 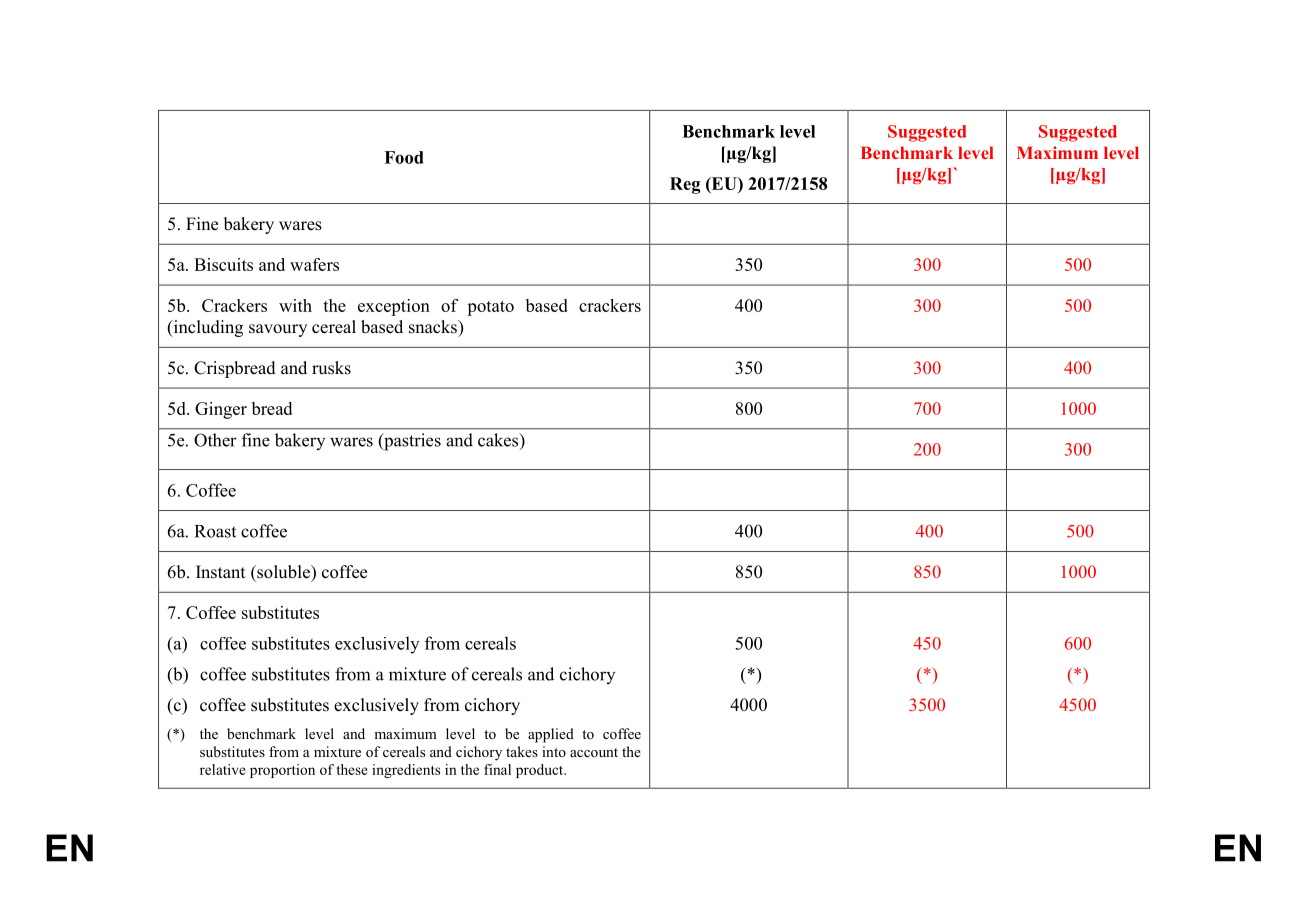 I want to click on Food, so click(x=404, y=157).
